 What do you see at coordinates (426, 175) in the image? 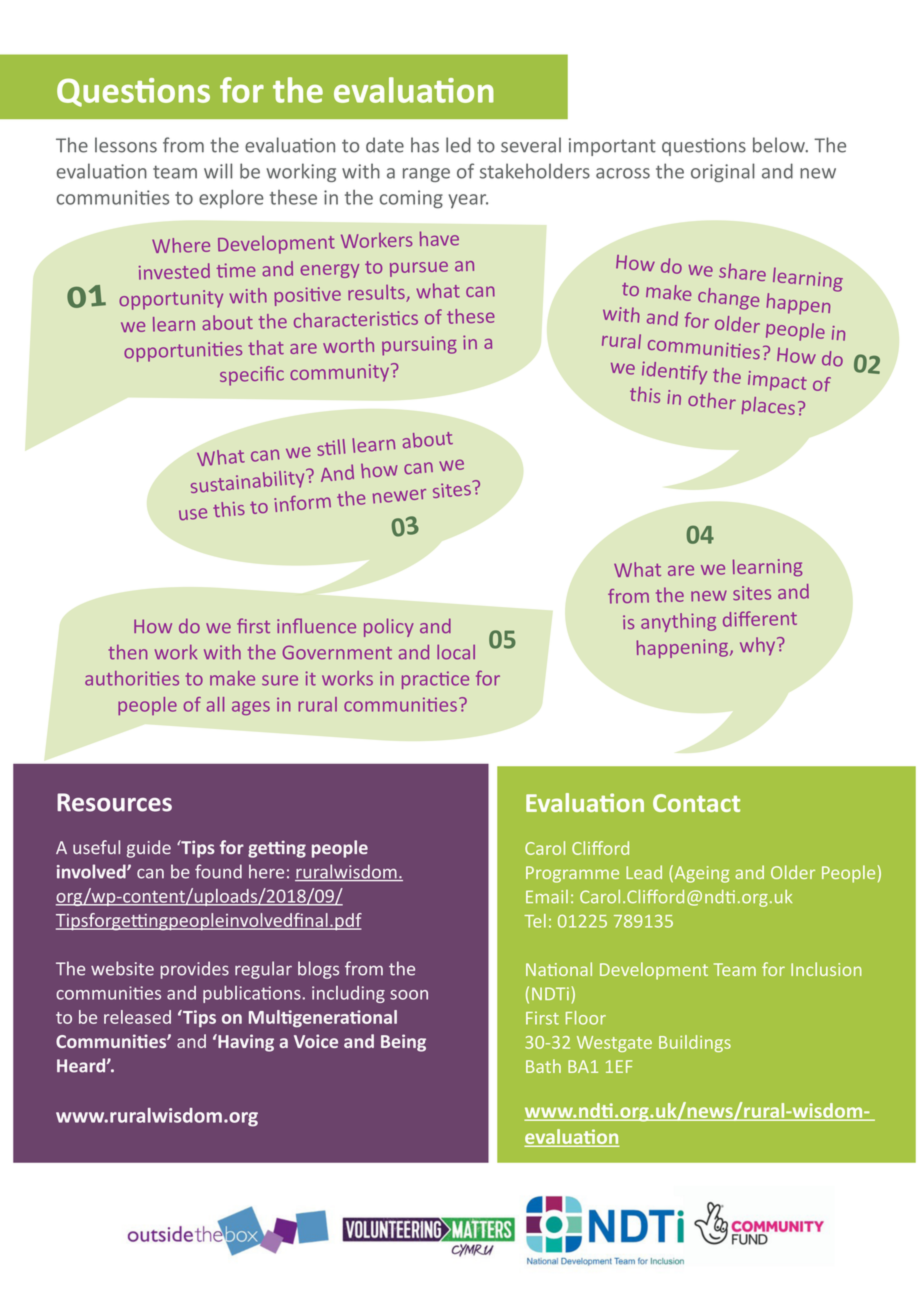
I see `range` at bounding box center [426, 175].
